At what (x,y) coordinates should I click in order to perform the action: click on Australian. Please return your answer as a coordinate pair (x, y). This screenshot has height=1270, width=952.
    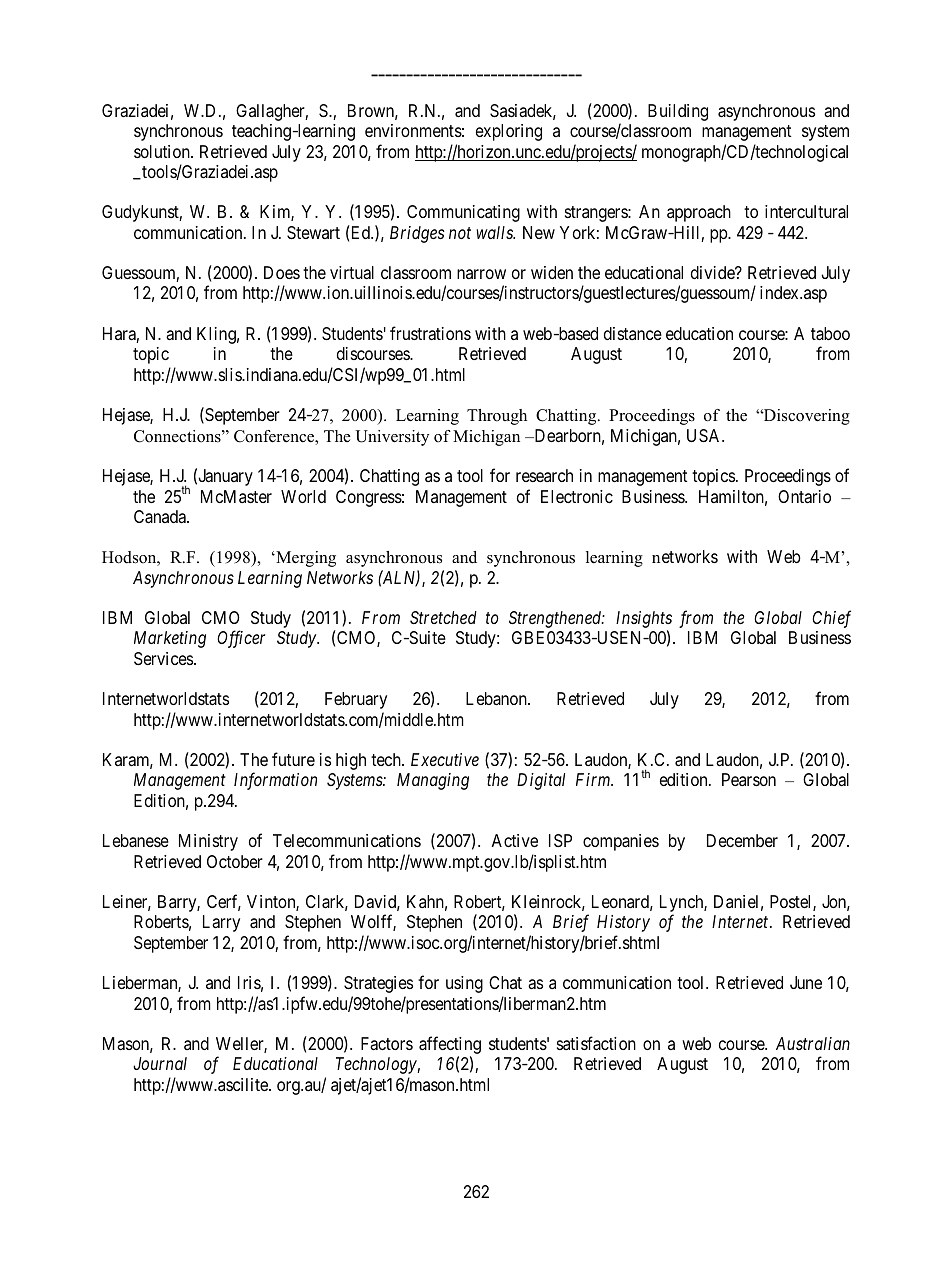
    Looking at the image, I should click on (813, 1043).
